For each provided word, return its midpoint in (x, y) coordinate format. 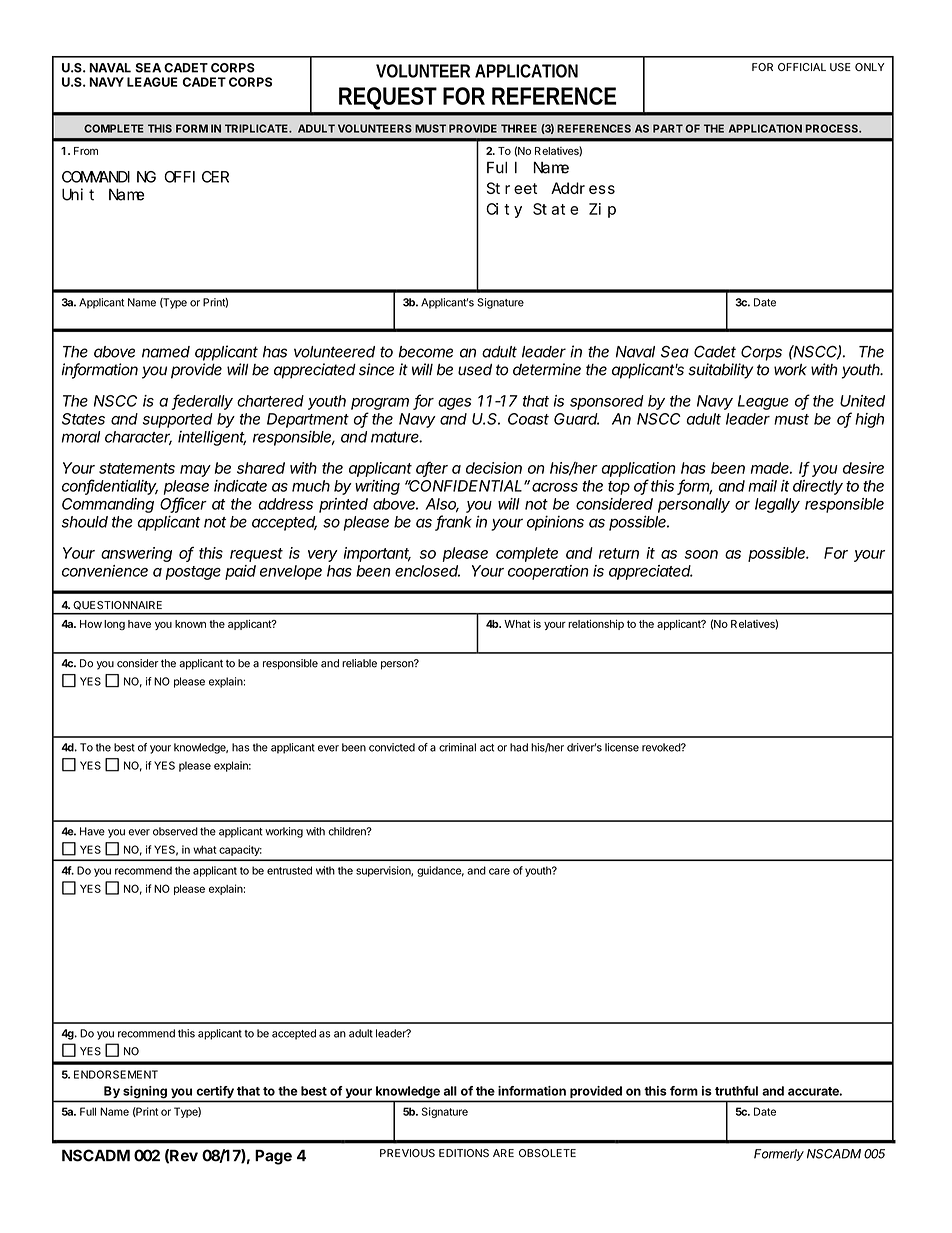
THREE (519, 128)
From (86, 151)
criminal (457, 747)
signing (145, 1092)
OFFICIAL (802, 67)
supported (178, 420)
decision (494, 468)
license (622, 747)
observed (175, 831)
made (771, 468)
